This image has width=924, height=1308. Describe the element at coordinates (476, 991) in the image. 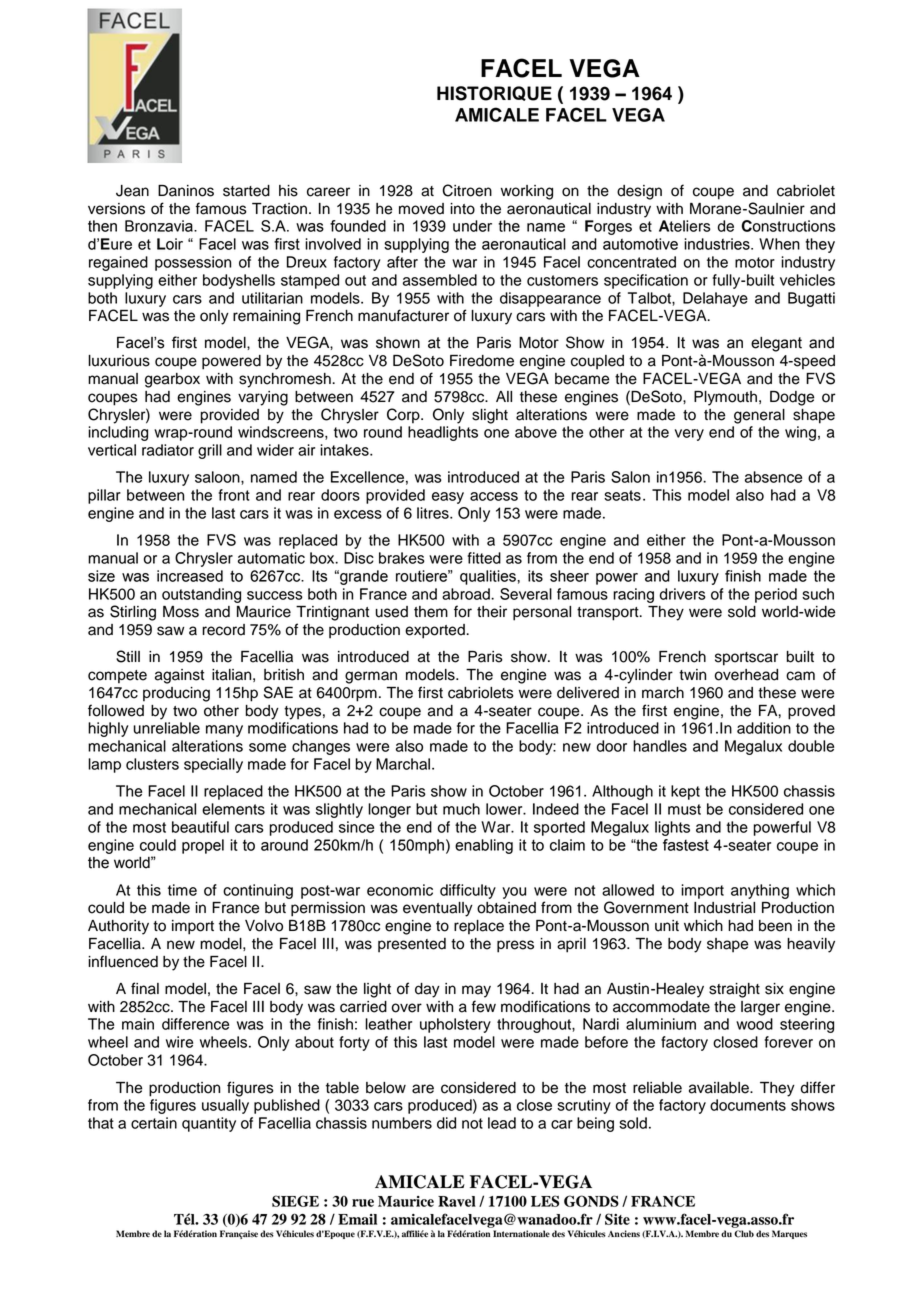

I see `may` at that location.
